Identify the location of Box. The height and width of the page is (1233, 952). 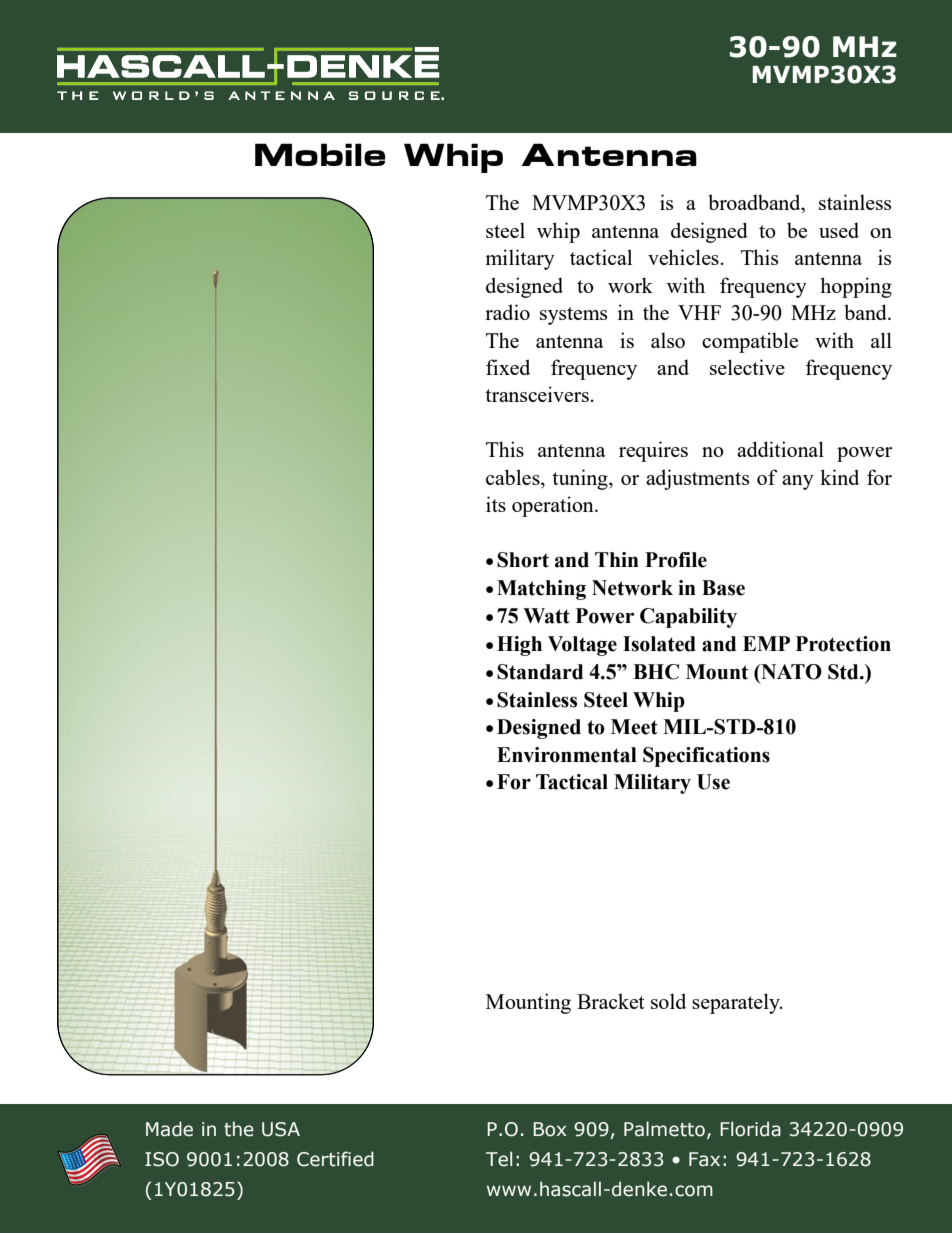
(549, 1129).
